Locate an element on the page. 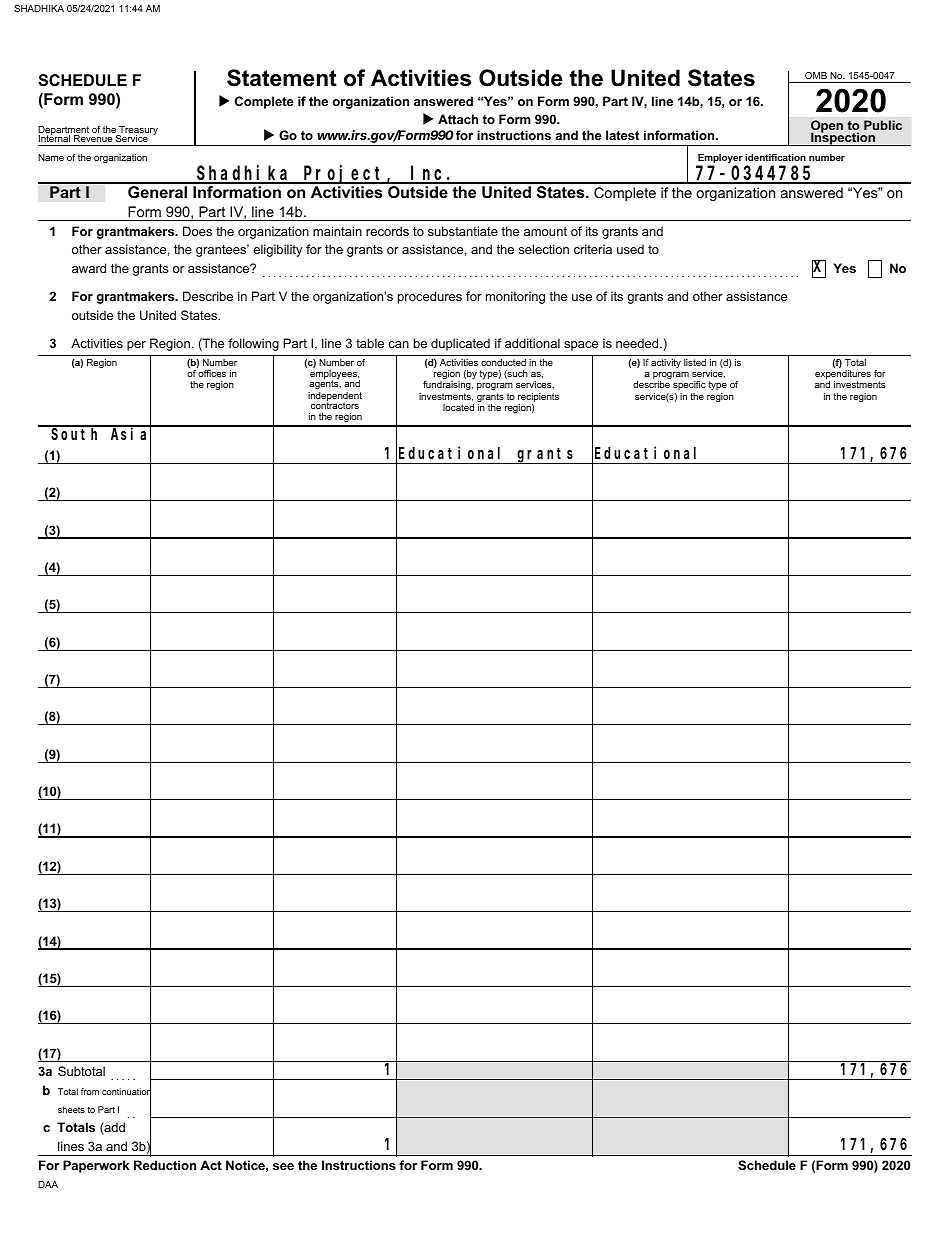 Image resolution: width=952 pixels, height=1233 pixels. located is located at coordinates (458, 407).
